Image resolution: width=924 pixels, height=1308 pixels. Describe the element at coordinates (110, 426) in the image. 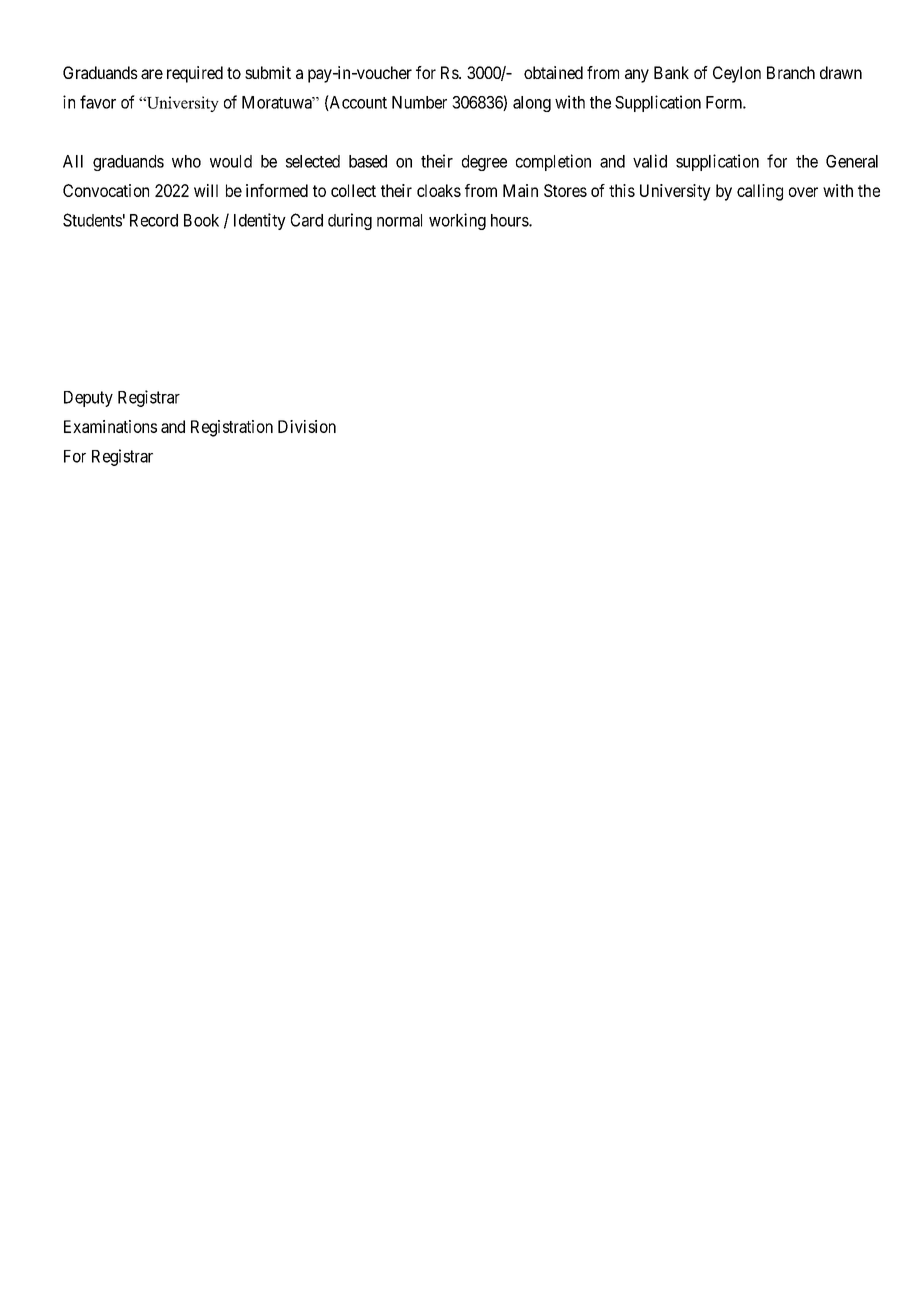

I see `Examinations` at that location.
